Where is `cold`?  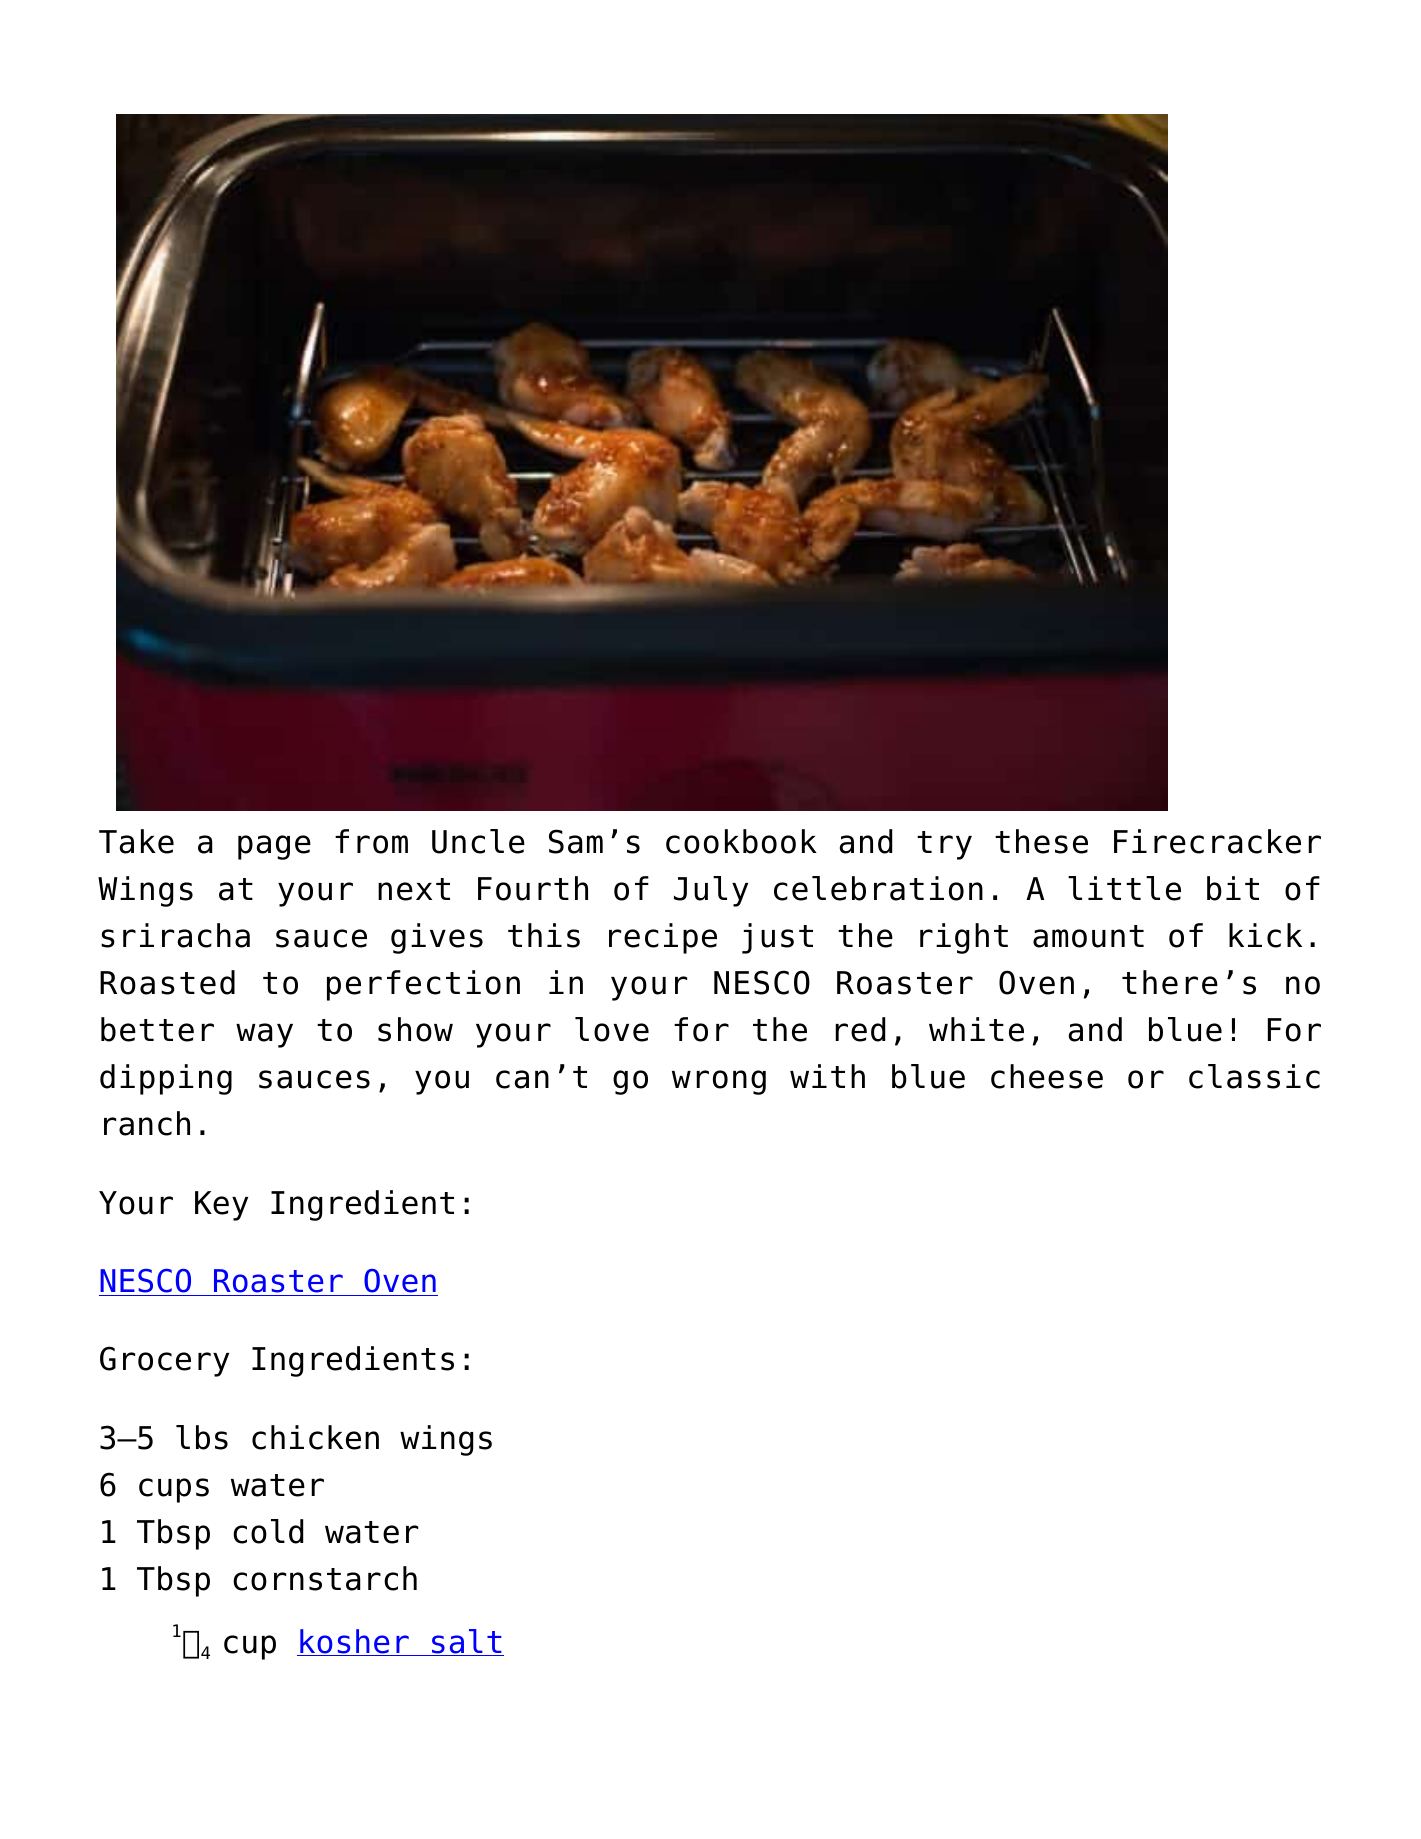 cold is located at coordinates (268, 1531).
